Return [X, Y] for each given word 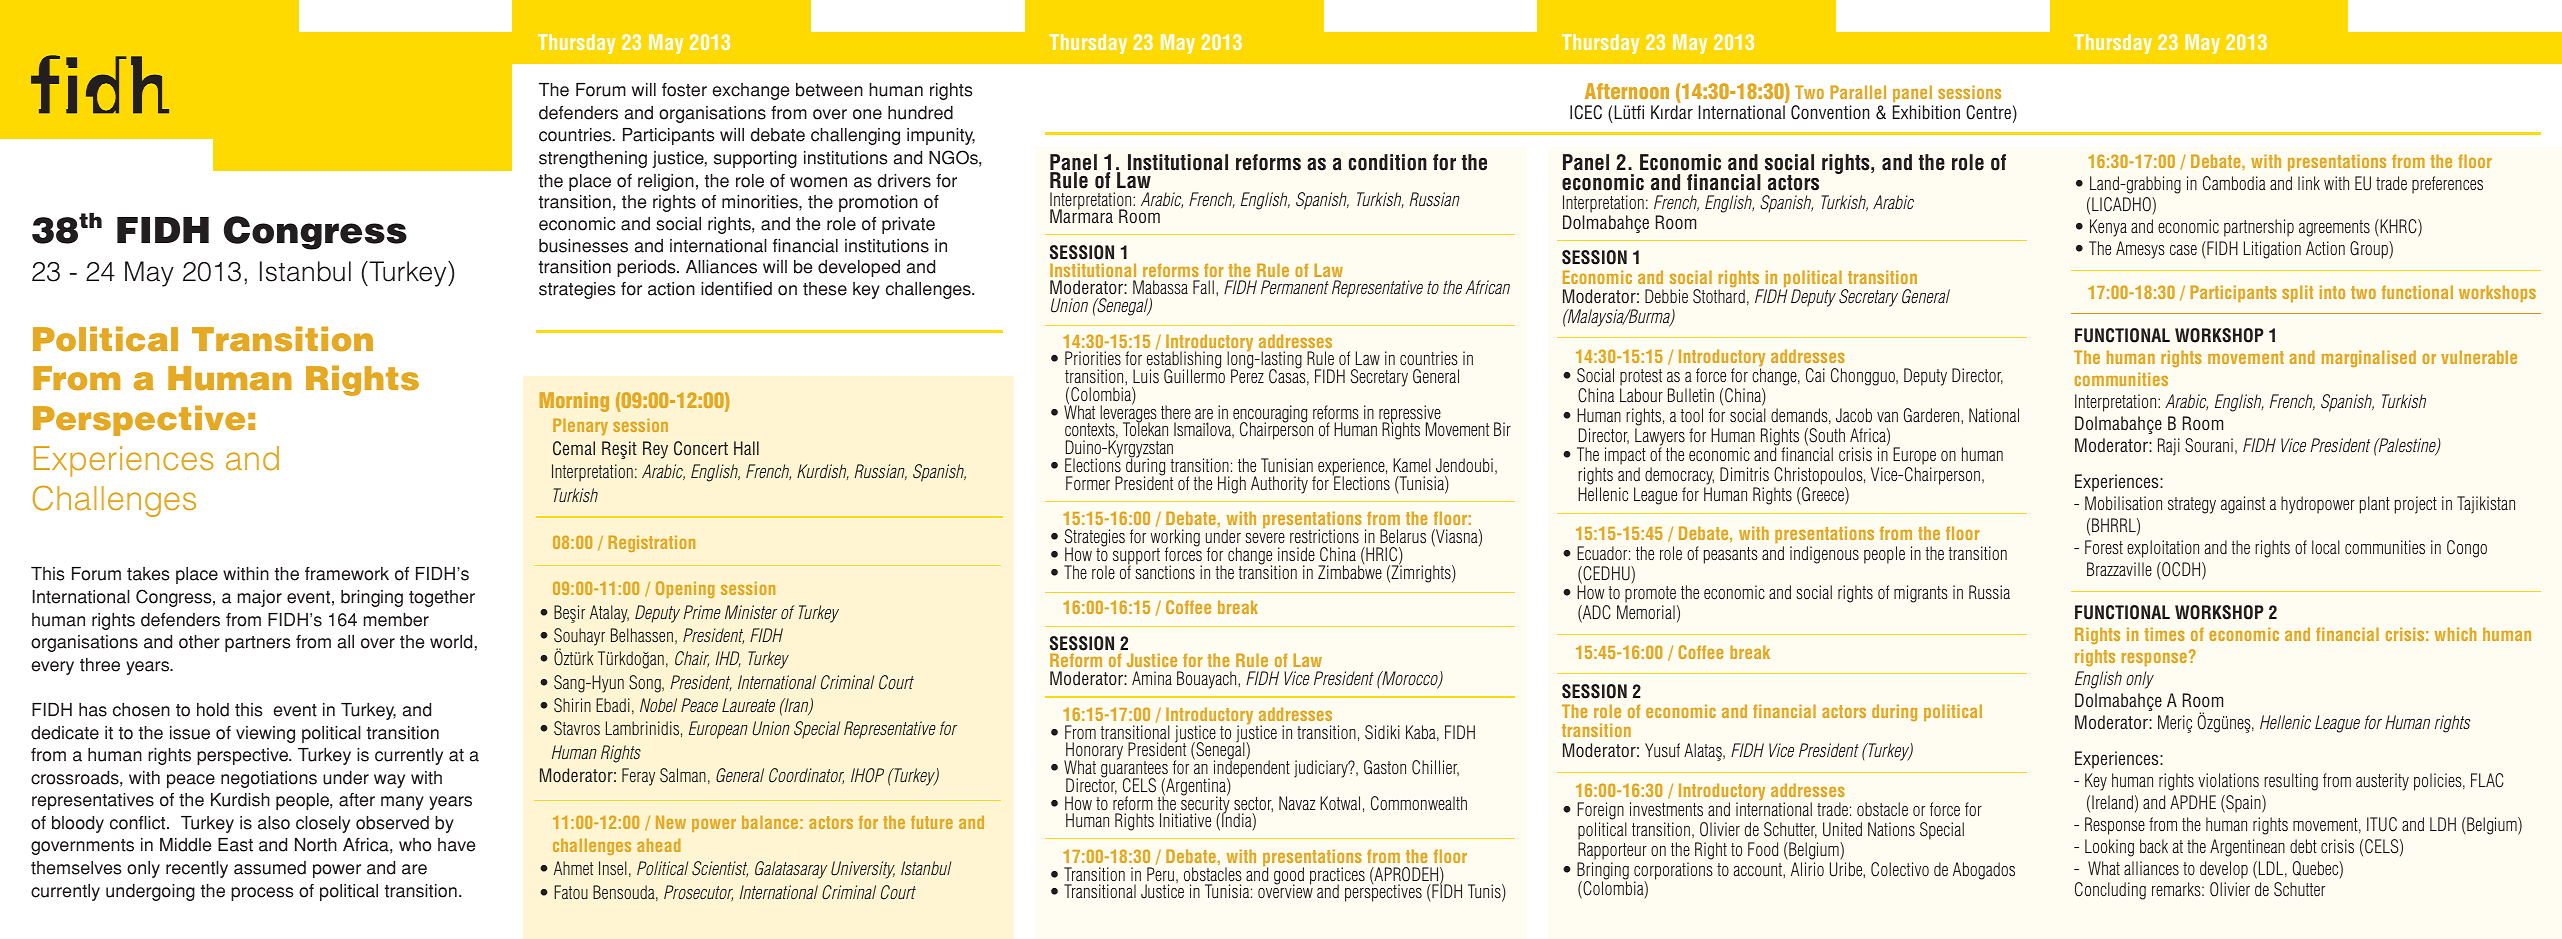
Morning [574, 402]
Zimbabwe [1350, 571]
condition [1387, 162]
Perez [1247, 375]
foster [684, 90]
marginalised [2369, 358]
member [396, 620]
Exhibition [1926, 112]
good [1289, 876]
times [2164, 634]
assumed [270, 868]
